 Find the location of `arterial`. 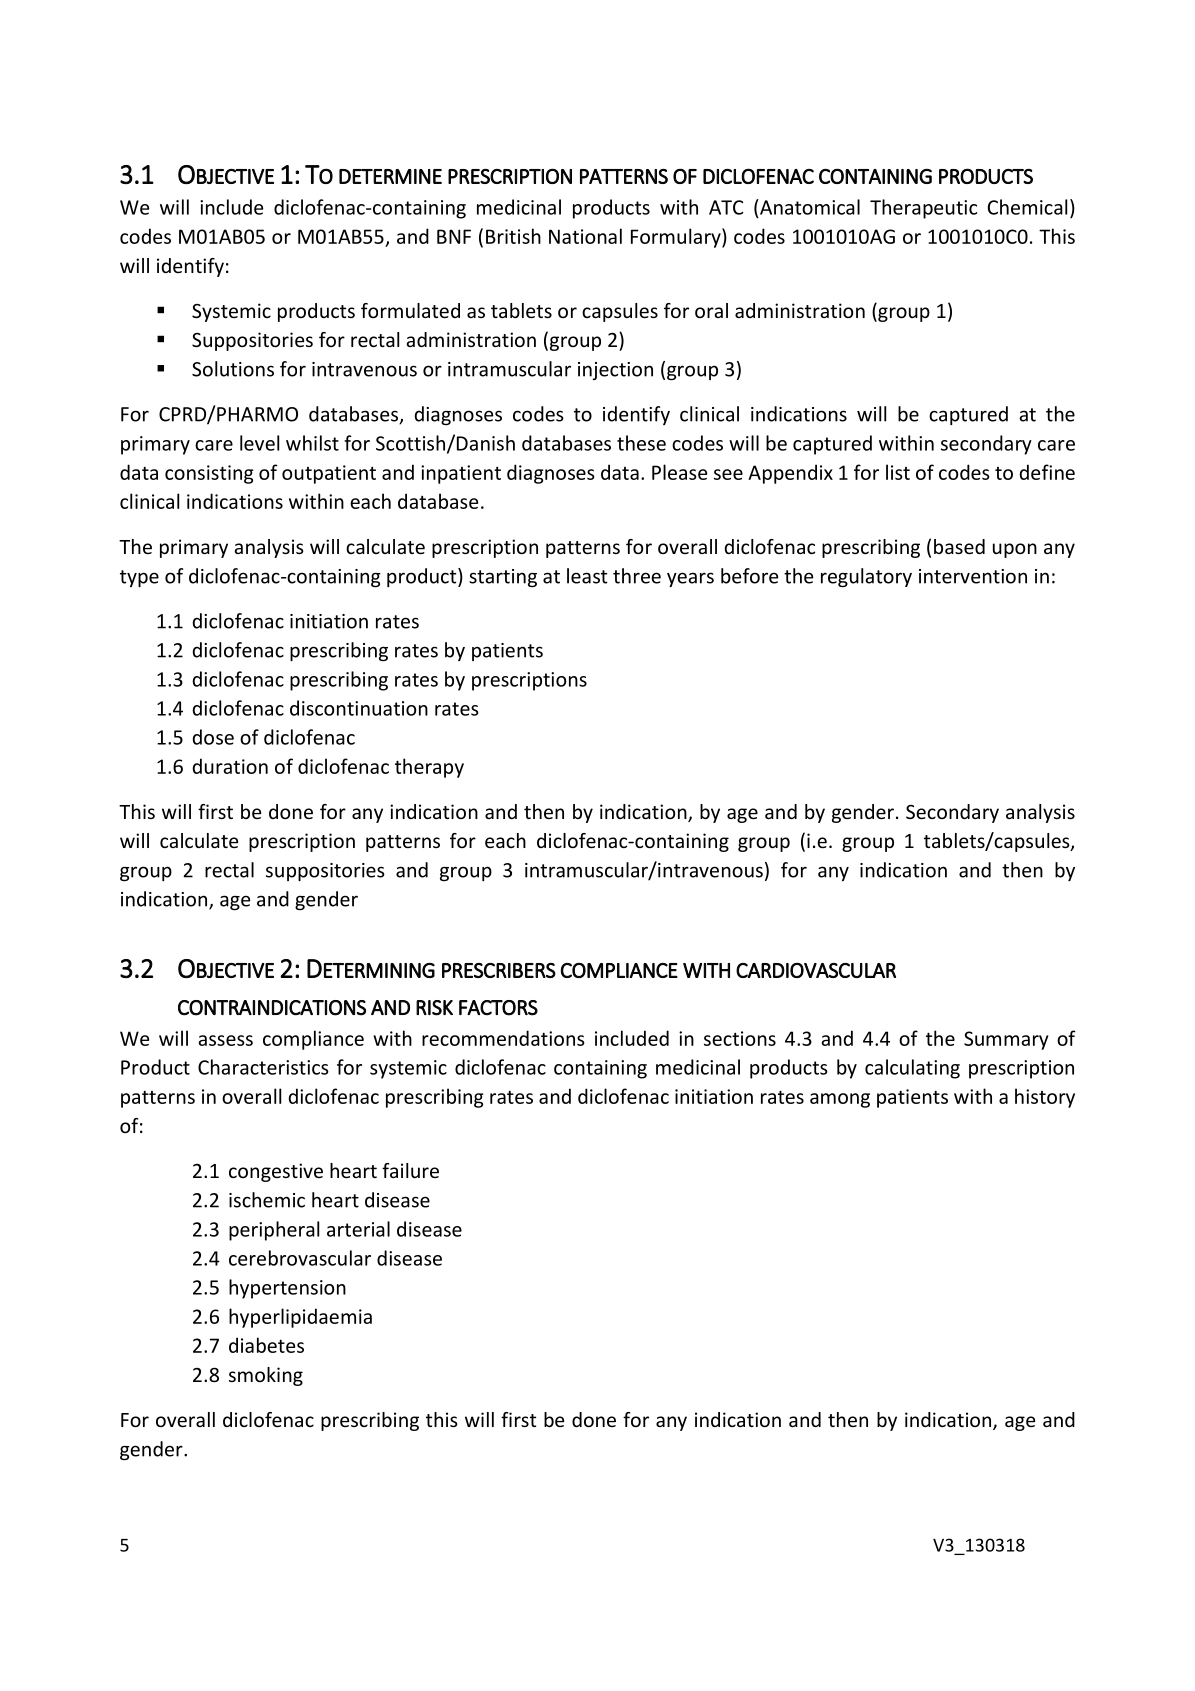

arterial is located at coordinates (358, 1229).
